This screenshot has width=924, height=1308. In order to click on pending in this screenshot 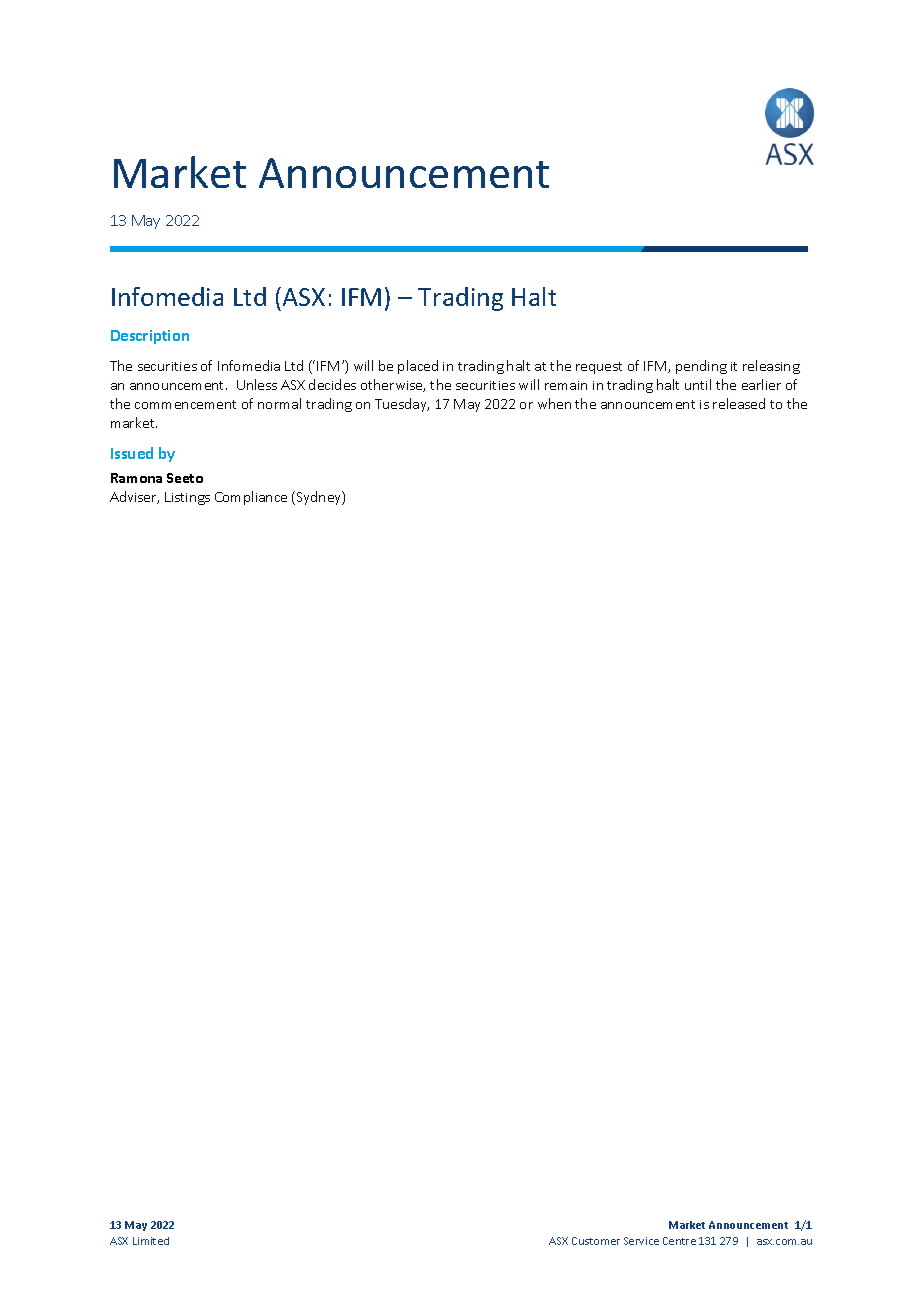, I will do `click(701, 367)`.
